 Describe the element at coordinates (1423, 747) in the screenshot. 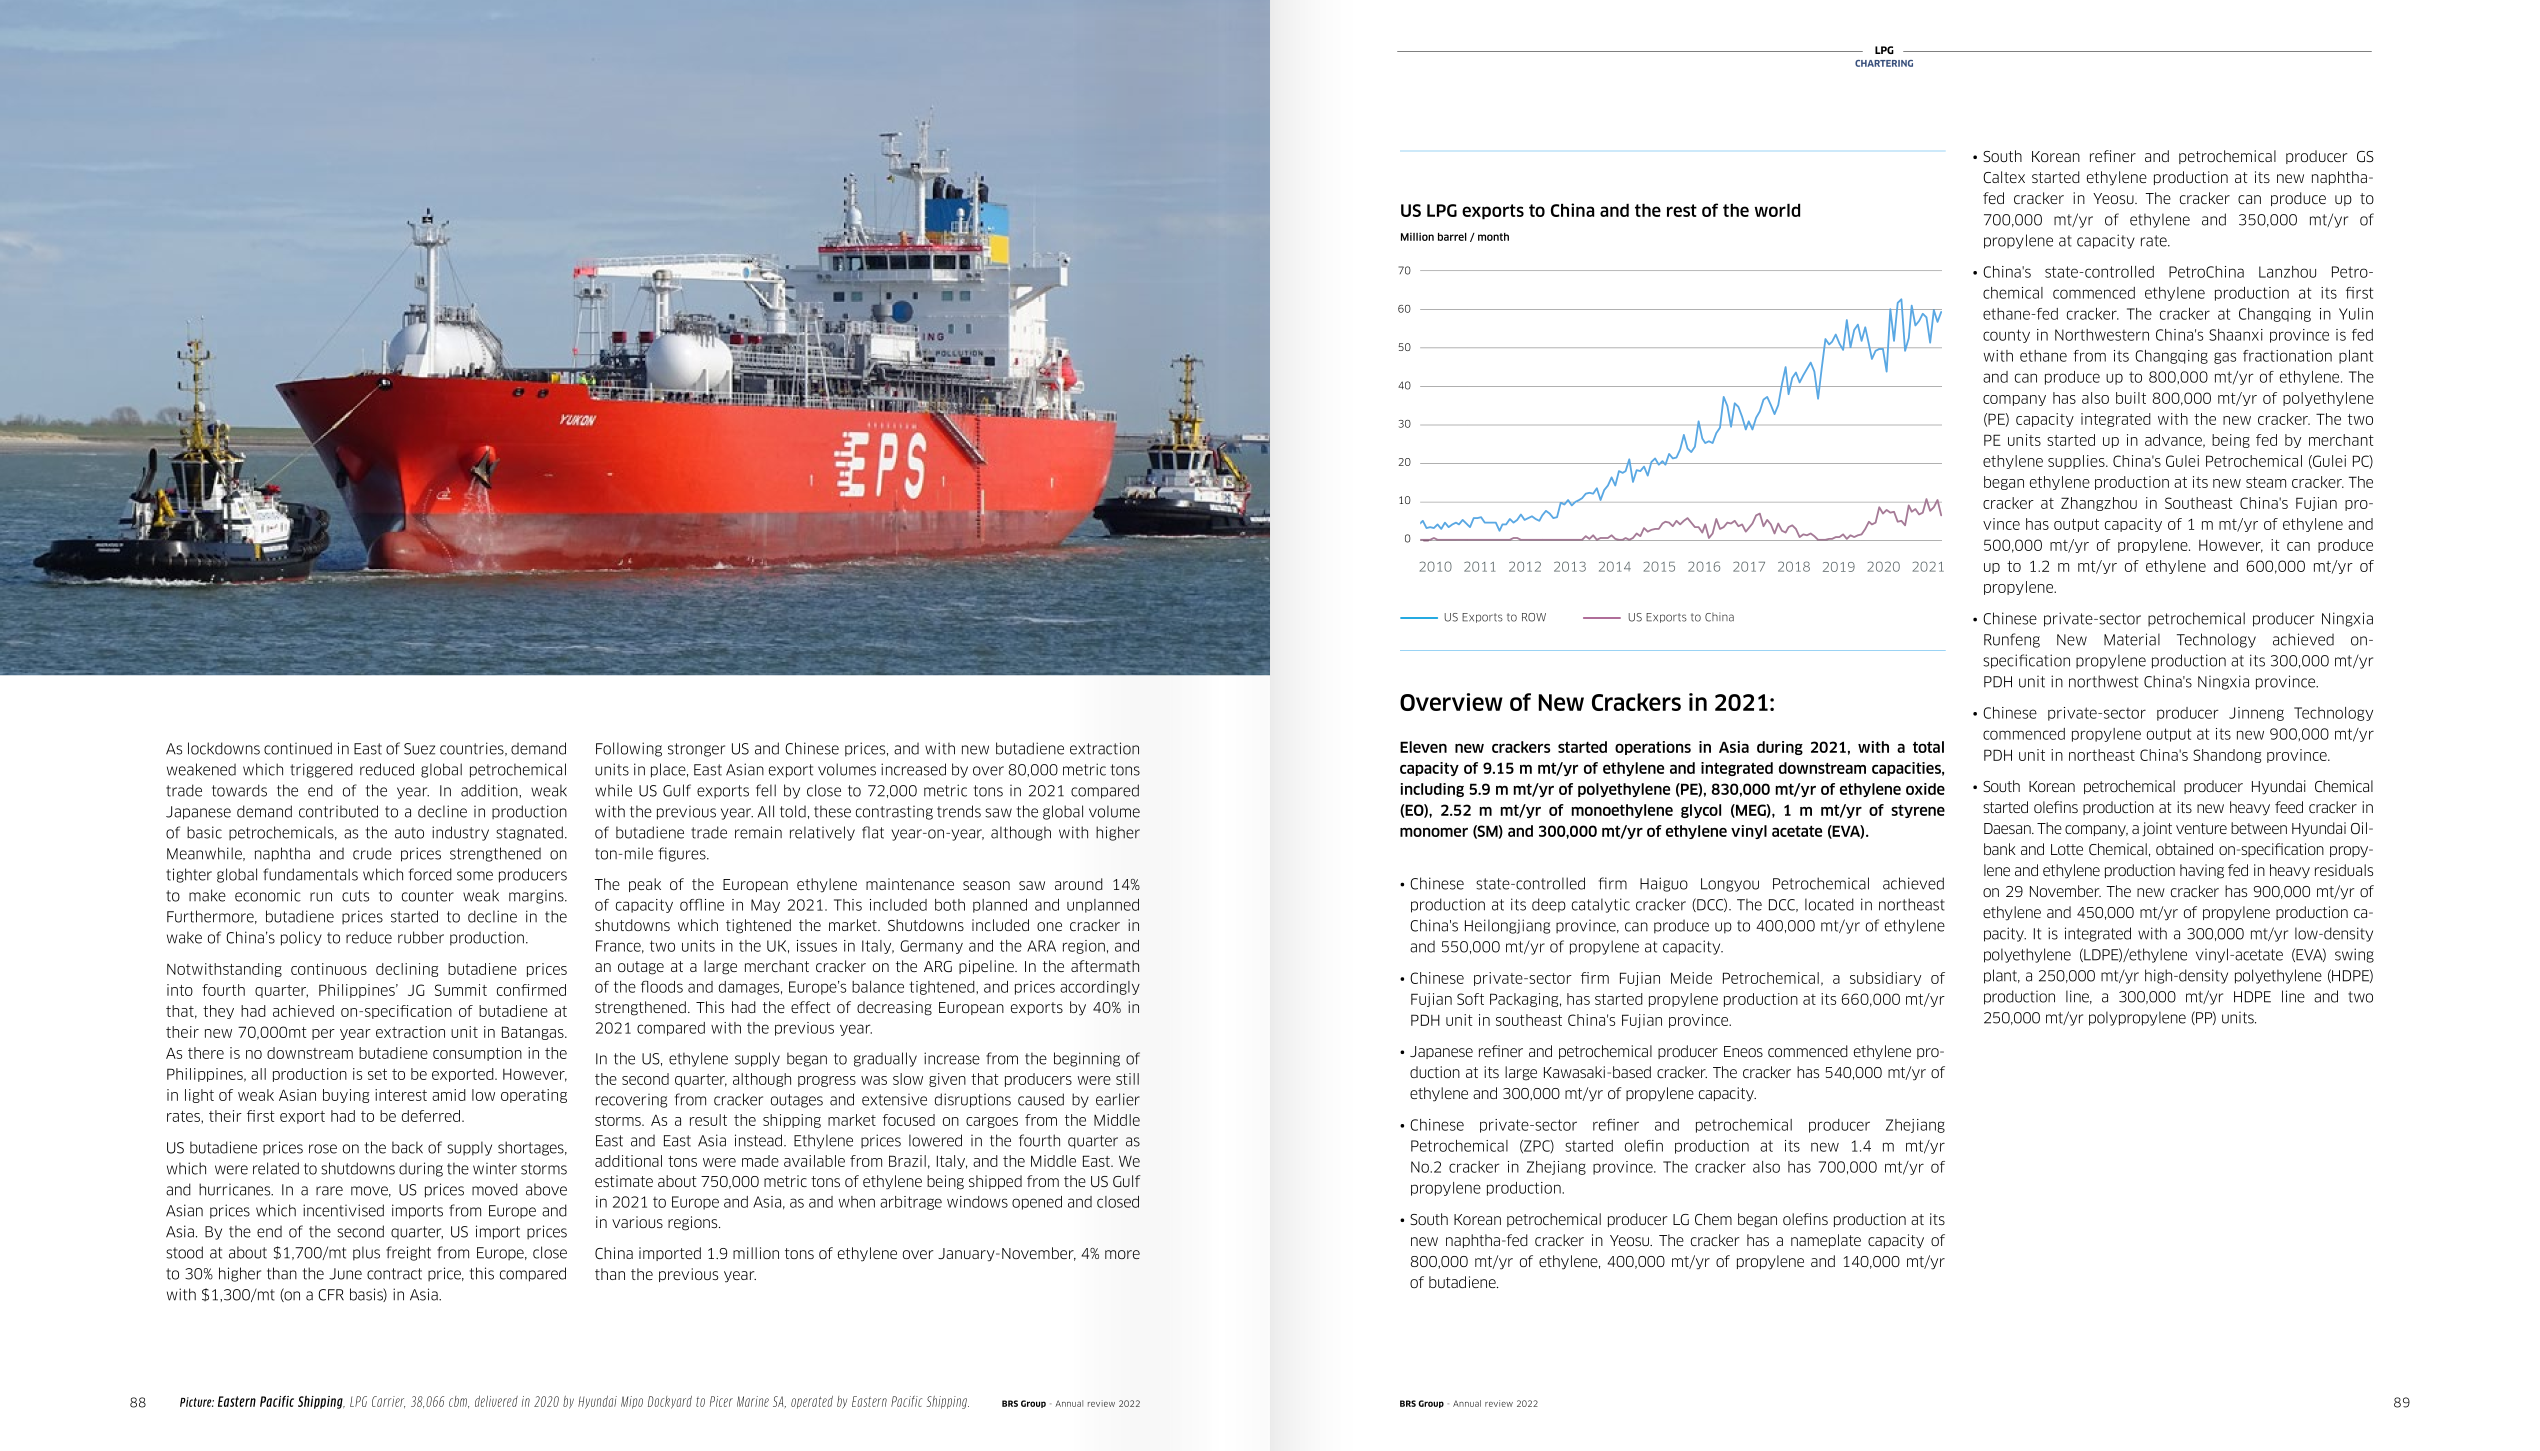

I see `Eleven` at that location.
